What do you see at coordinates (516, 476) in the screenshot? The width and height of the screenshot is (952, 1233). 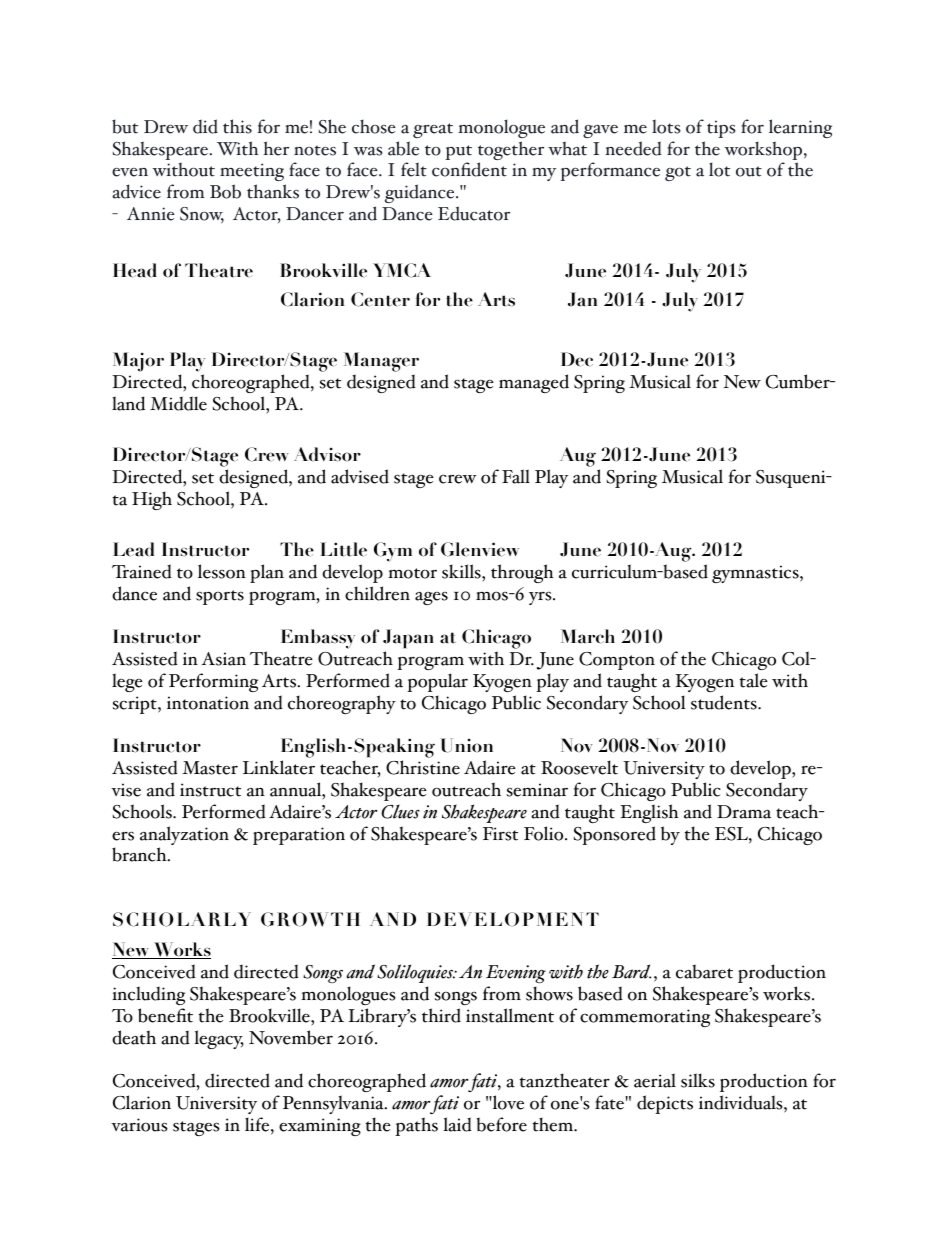 I see `Fall` at bounding box center [516, 476].
